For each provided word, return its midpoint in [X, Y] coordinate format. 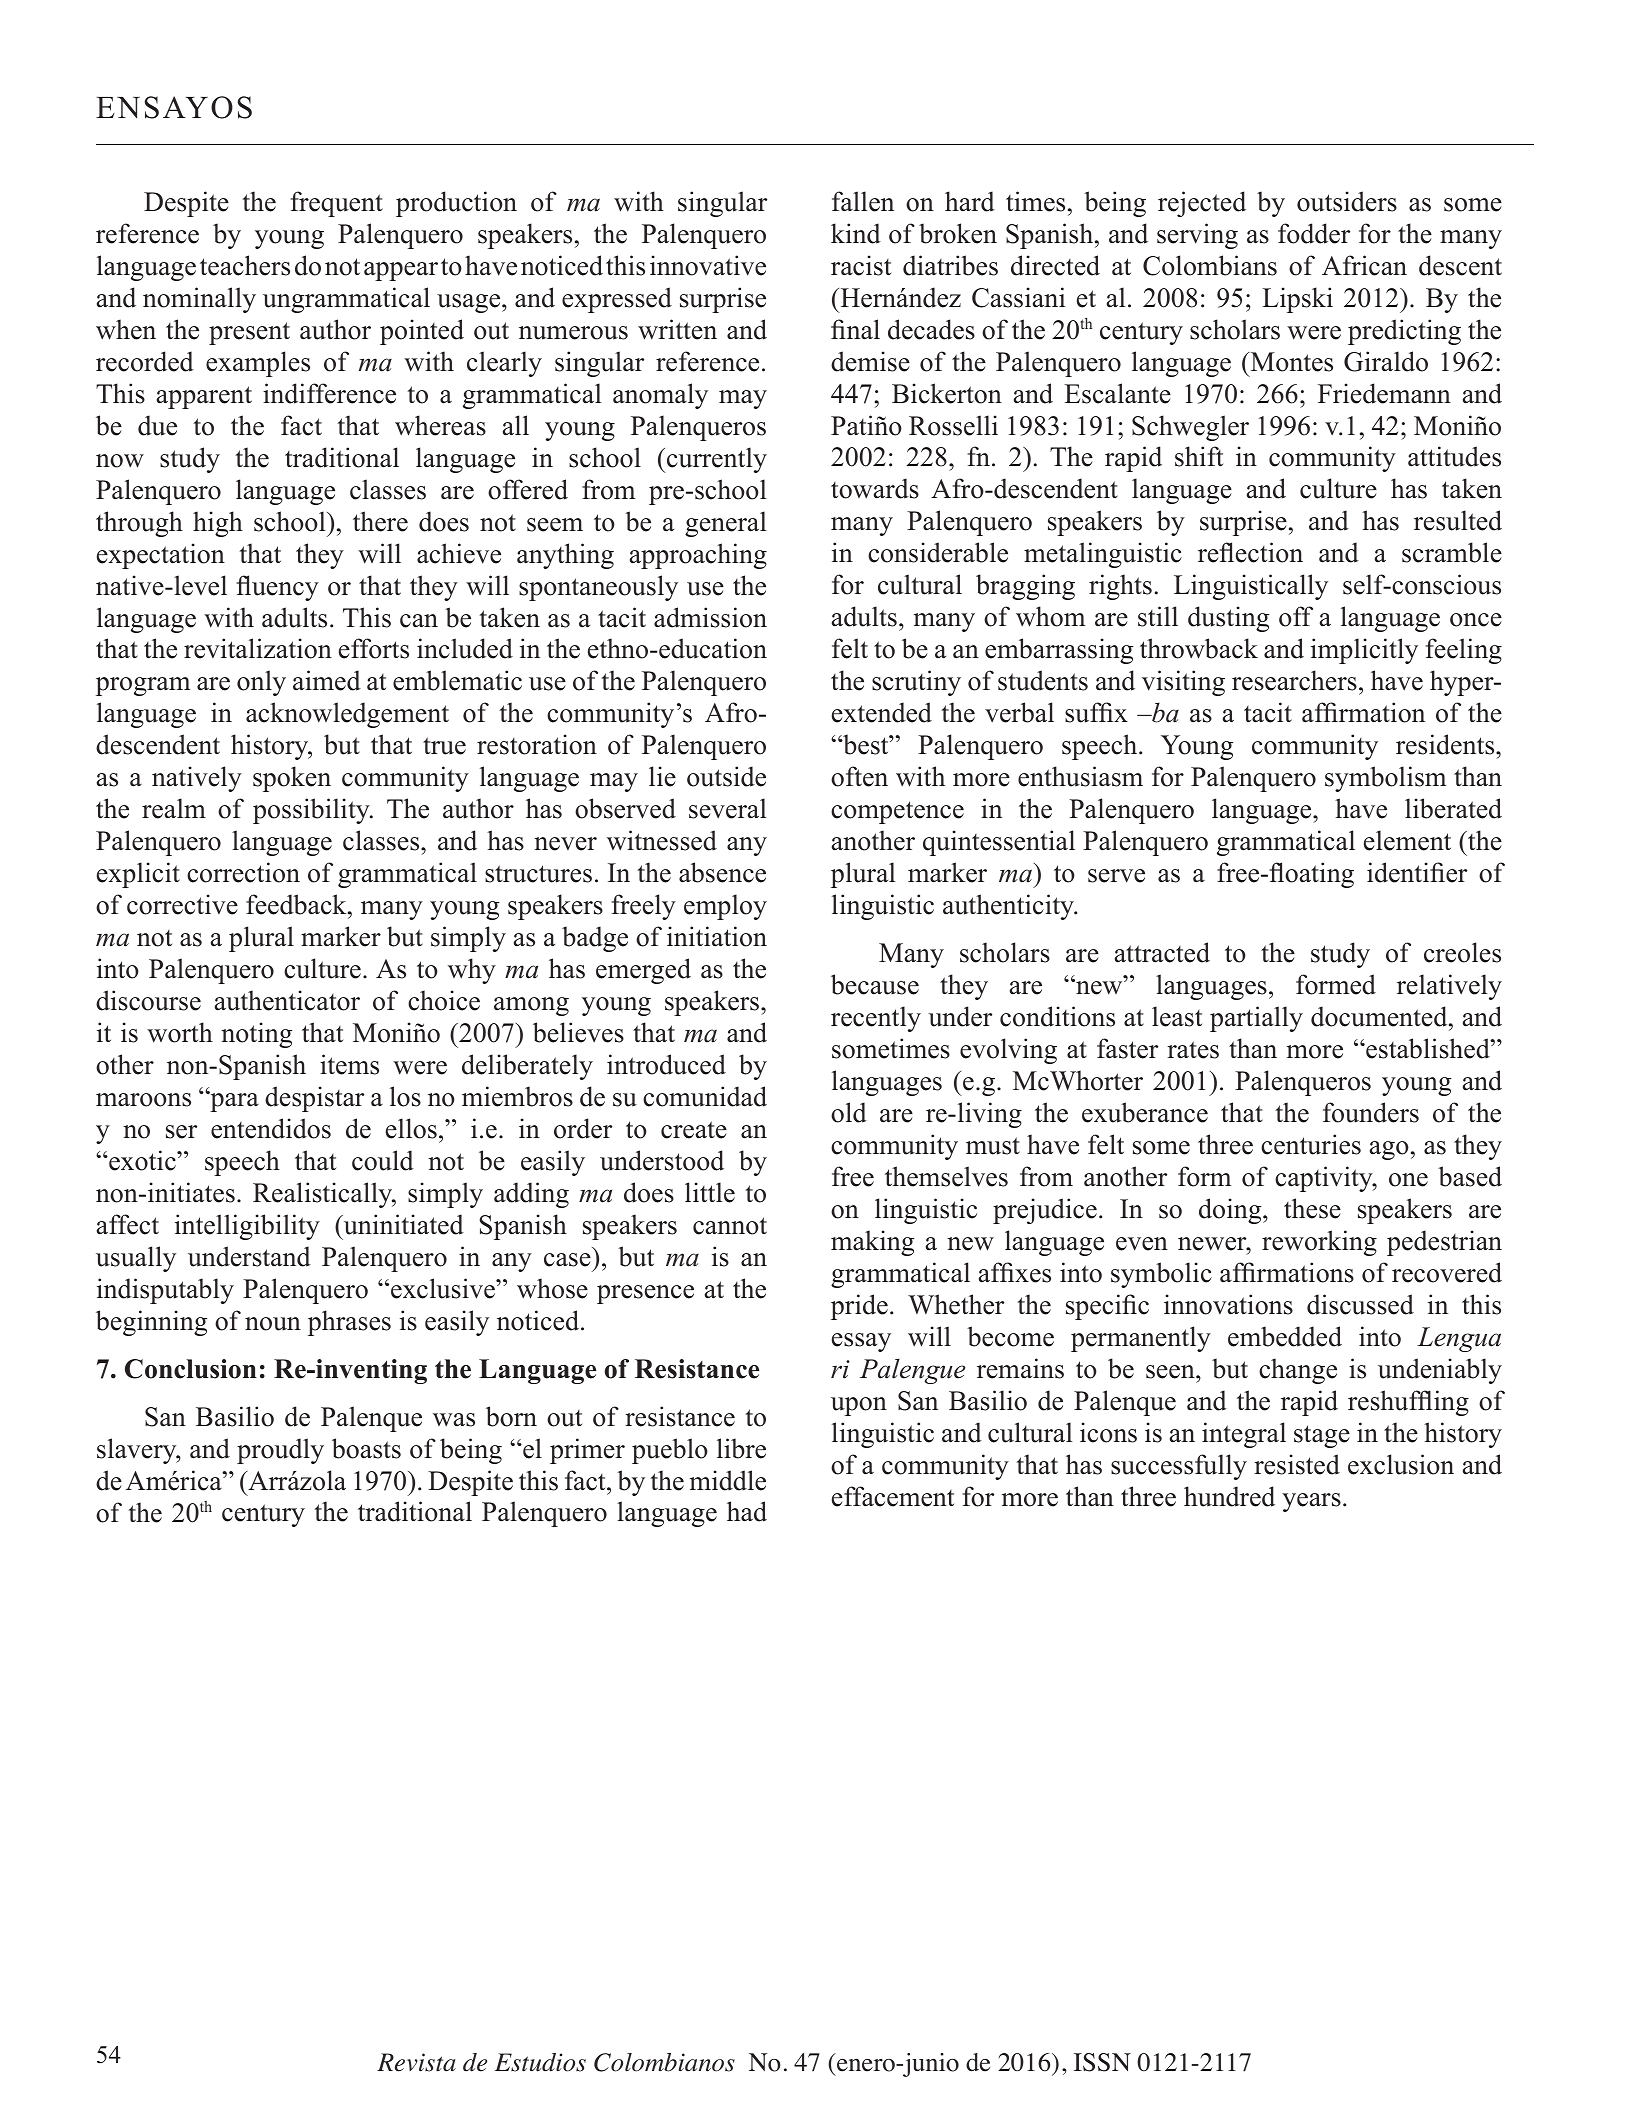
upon [859, 1406]
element [1407, 840]
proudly [280, 1451]
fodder [1314, 233]
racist [861, 265]
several [728, 808]
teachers [245, 265]
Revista [416, 2062]
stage [1322, 1436]
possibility [312, 811]
